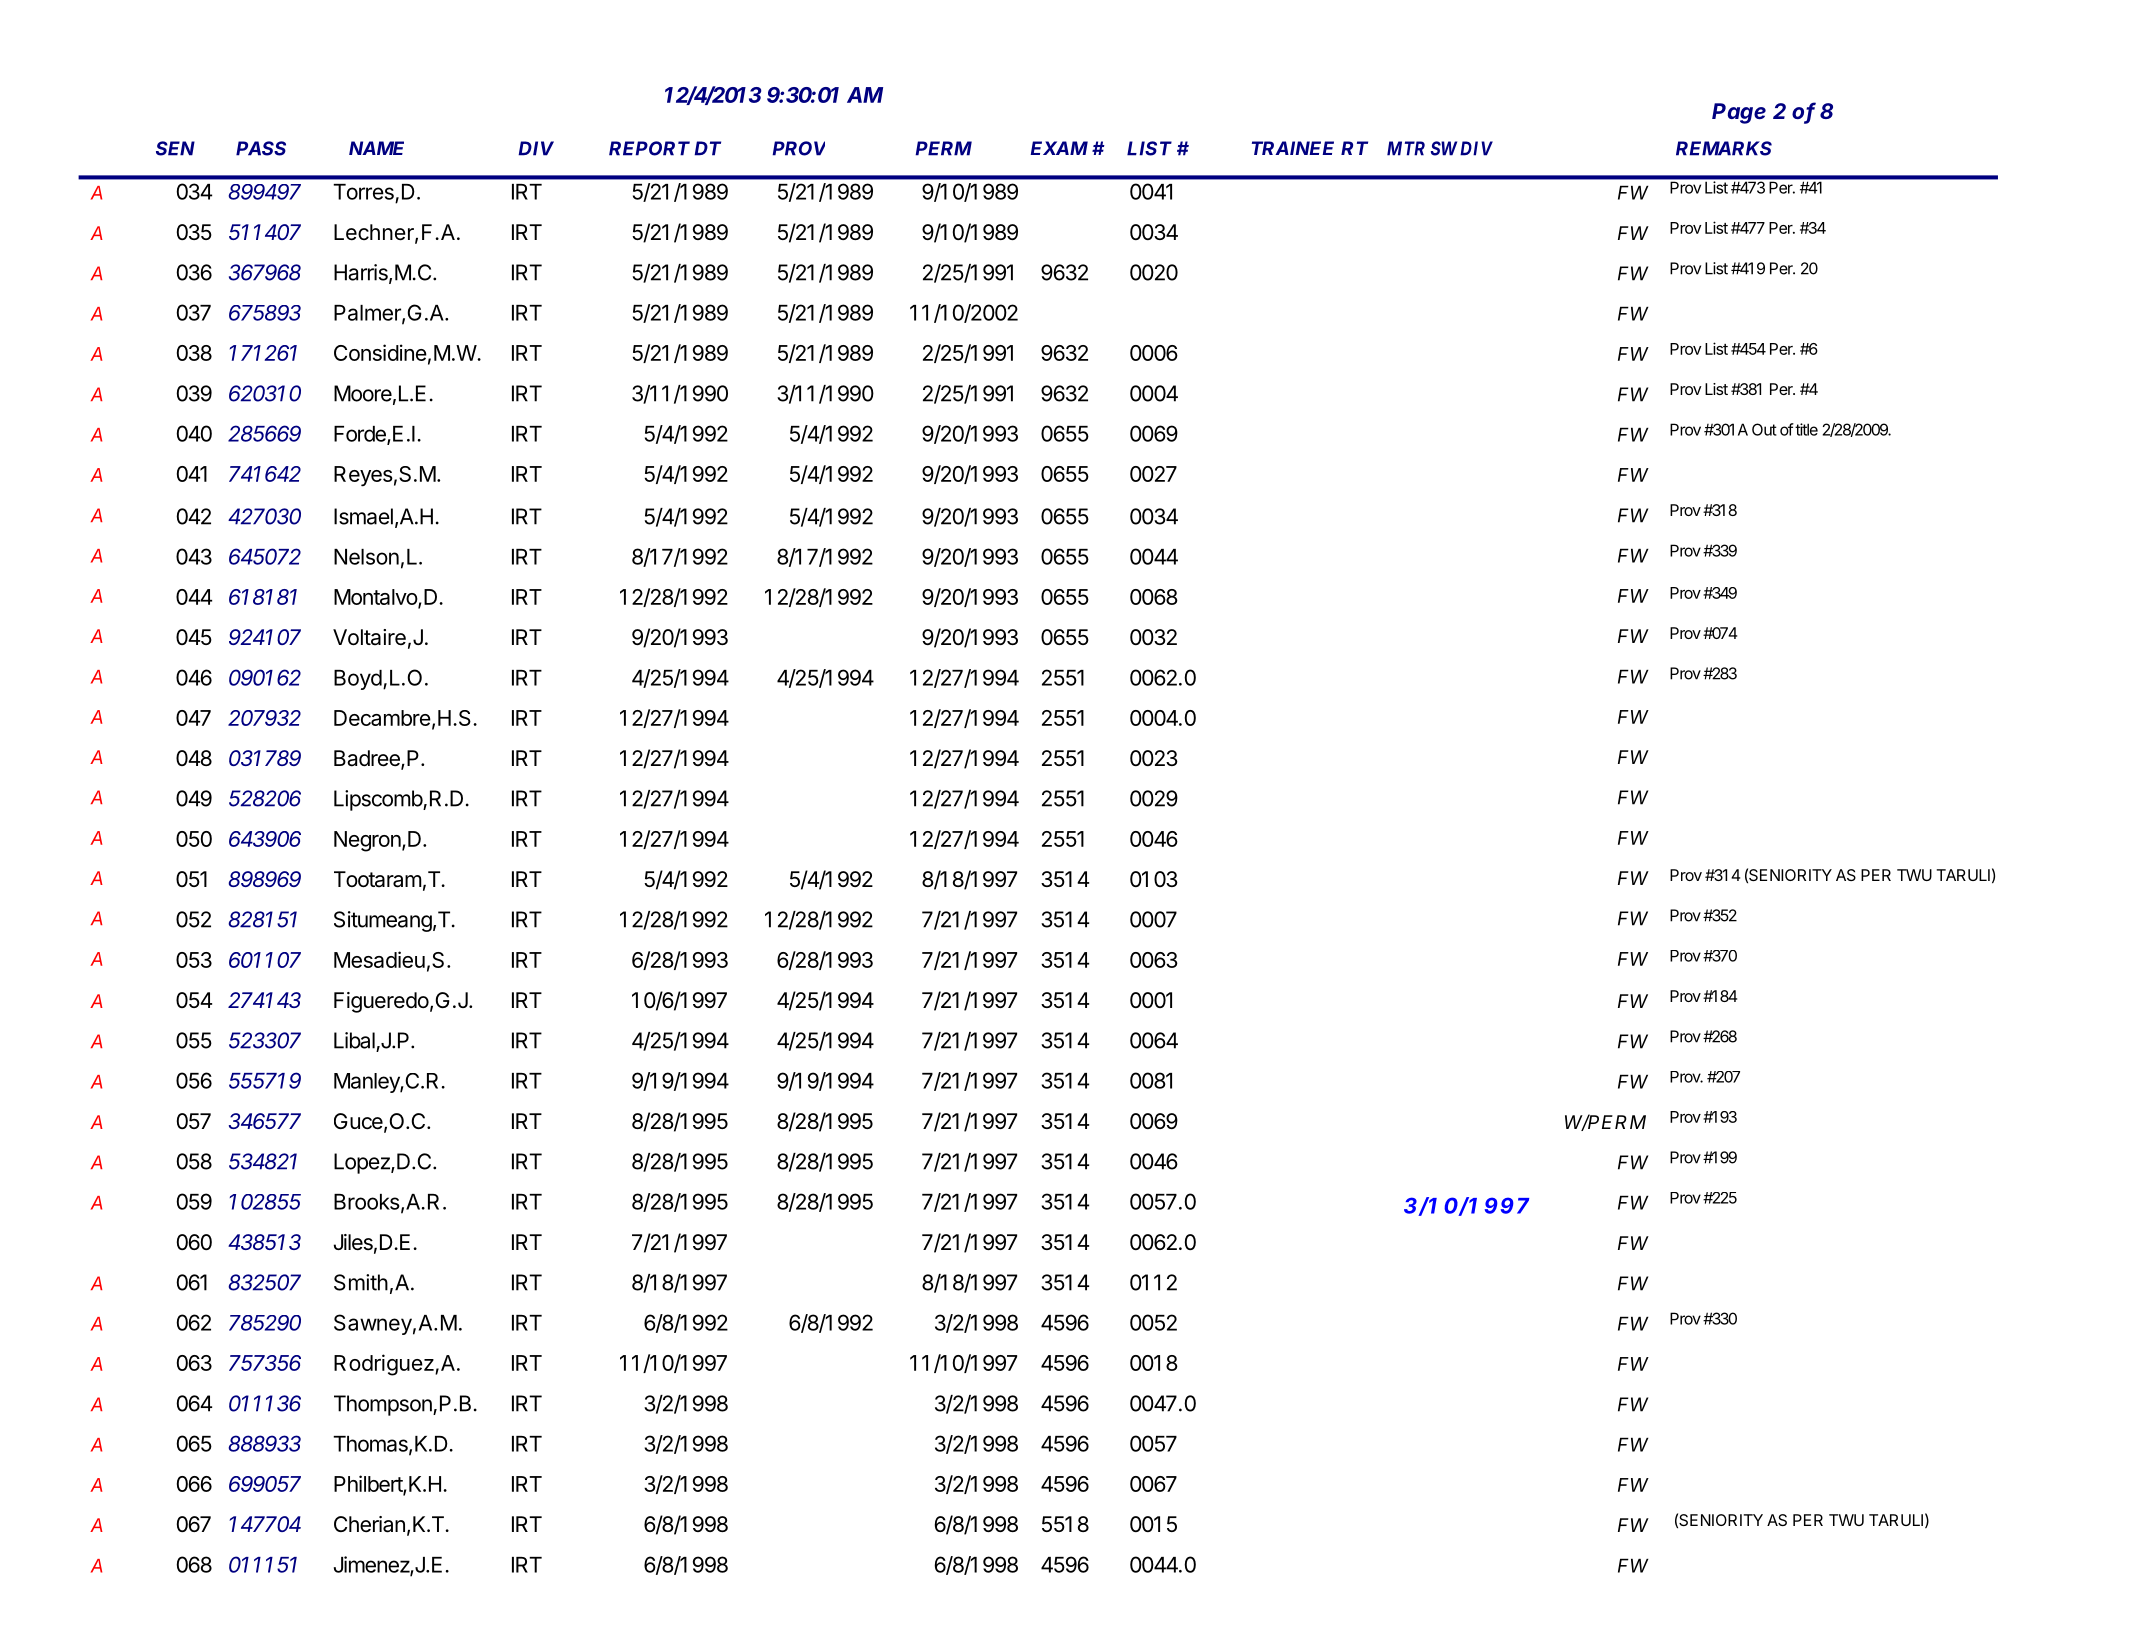 The height and width of the document is (1645, 2129). What do you see at coordinates (261, 148) in the document?
I see `PASS` at bounding box center [261, 148].
